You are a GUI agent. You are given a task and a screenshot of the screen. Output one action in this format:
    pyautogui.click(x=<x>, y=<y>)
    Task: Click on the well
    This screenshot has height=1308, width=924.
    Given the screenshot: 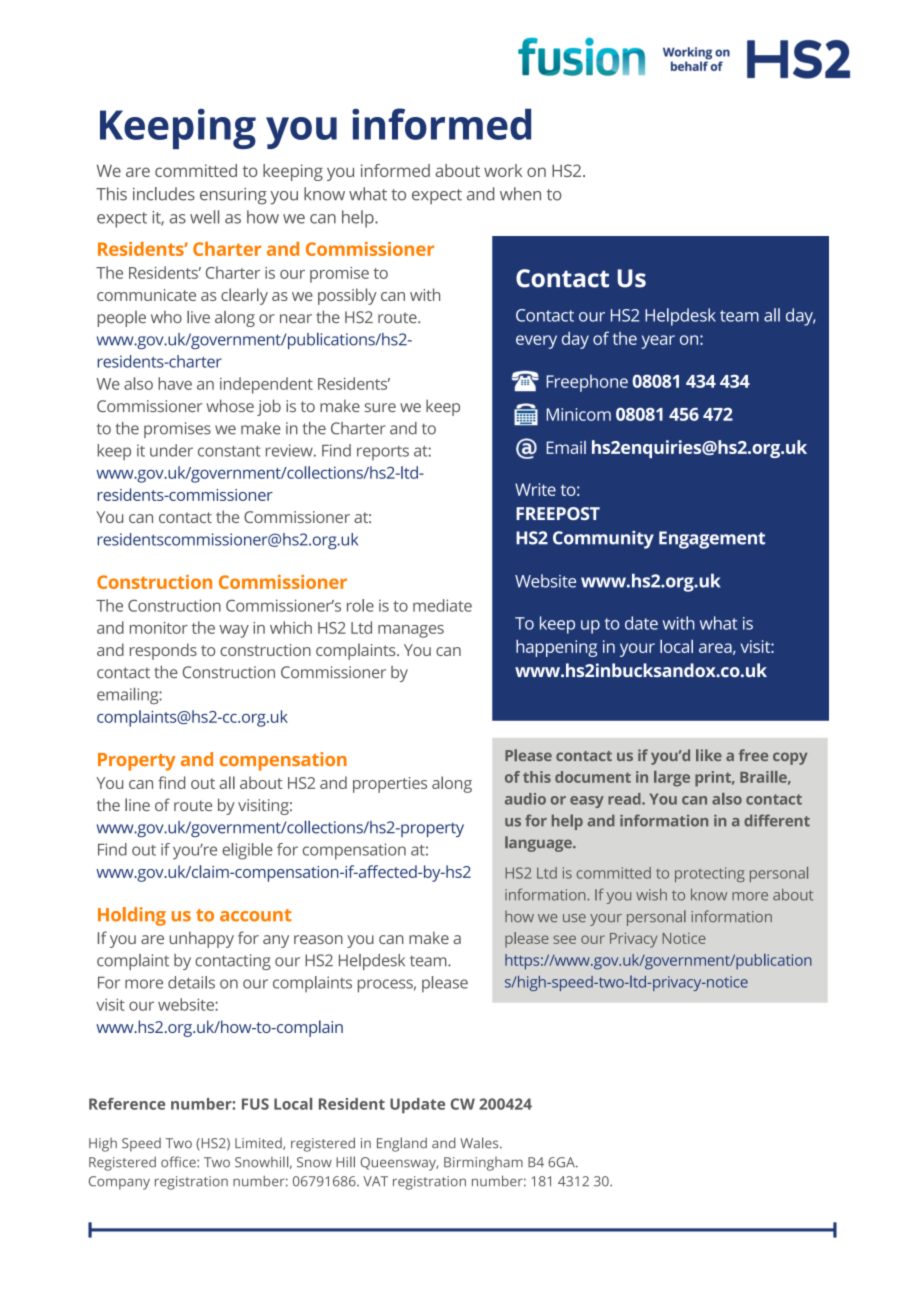 What is the action you would take?
    pyautogui.click(x=204, y=217)
